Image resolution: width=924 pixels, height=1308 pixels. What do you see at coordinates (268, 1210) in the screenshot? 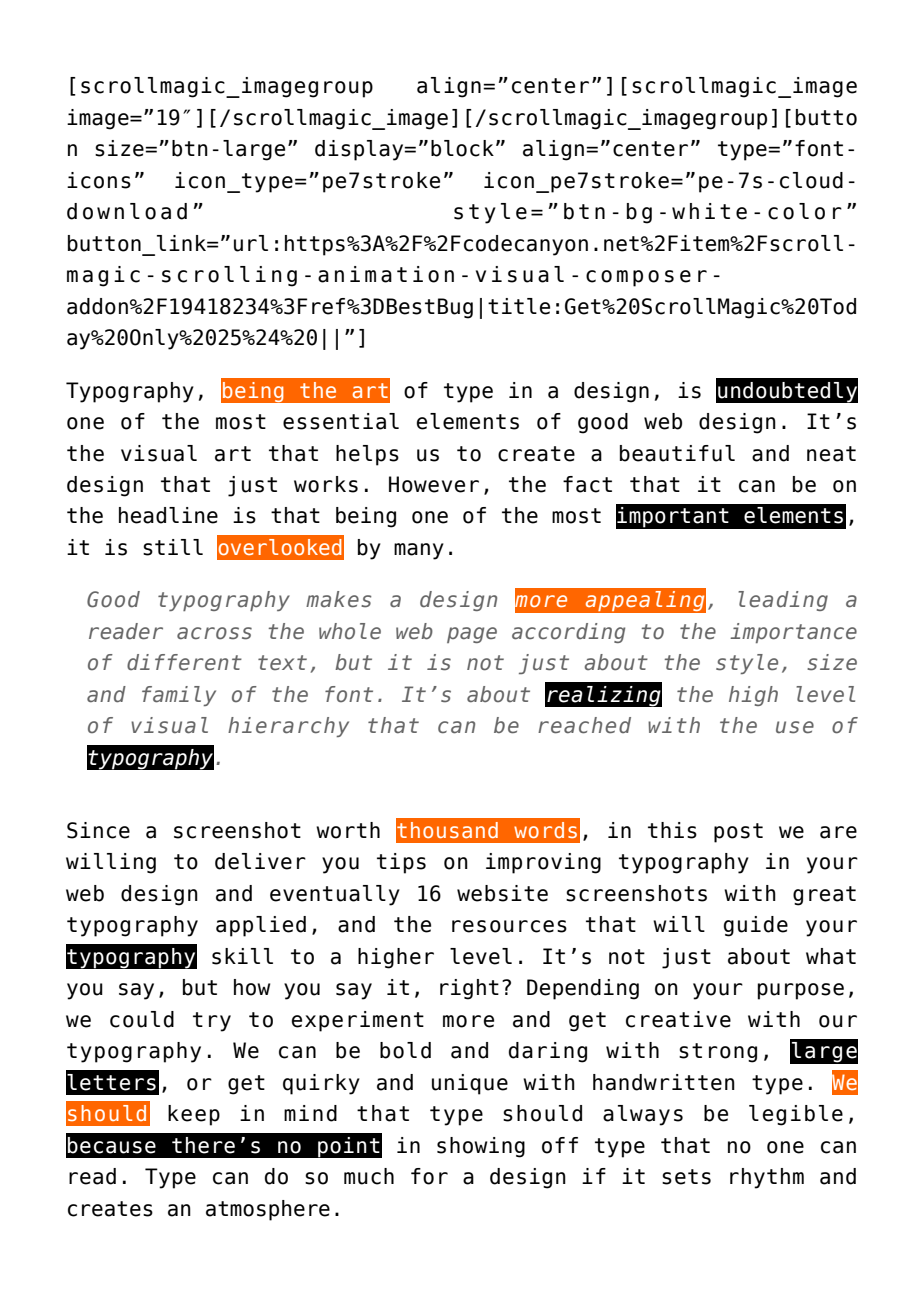
I see `atmosphere` at bounding box center [268, 1210].
